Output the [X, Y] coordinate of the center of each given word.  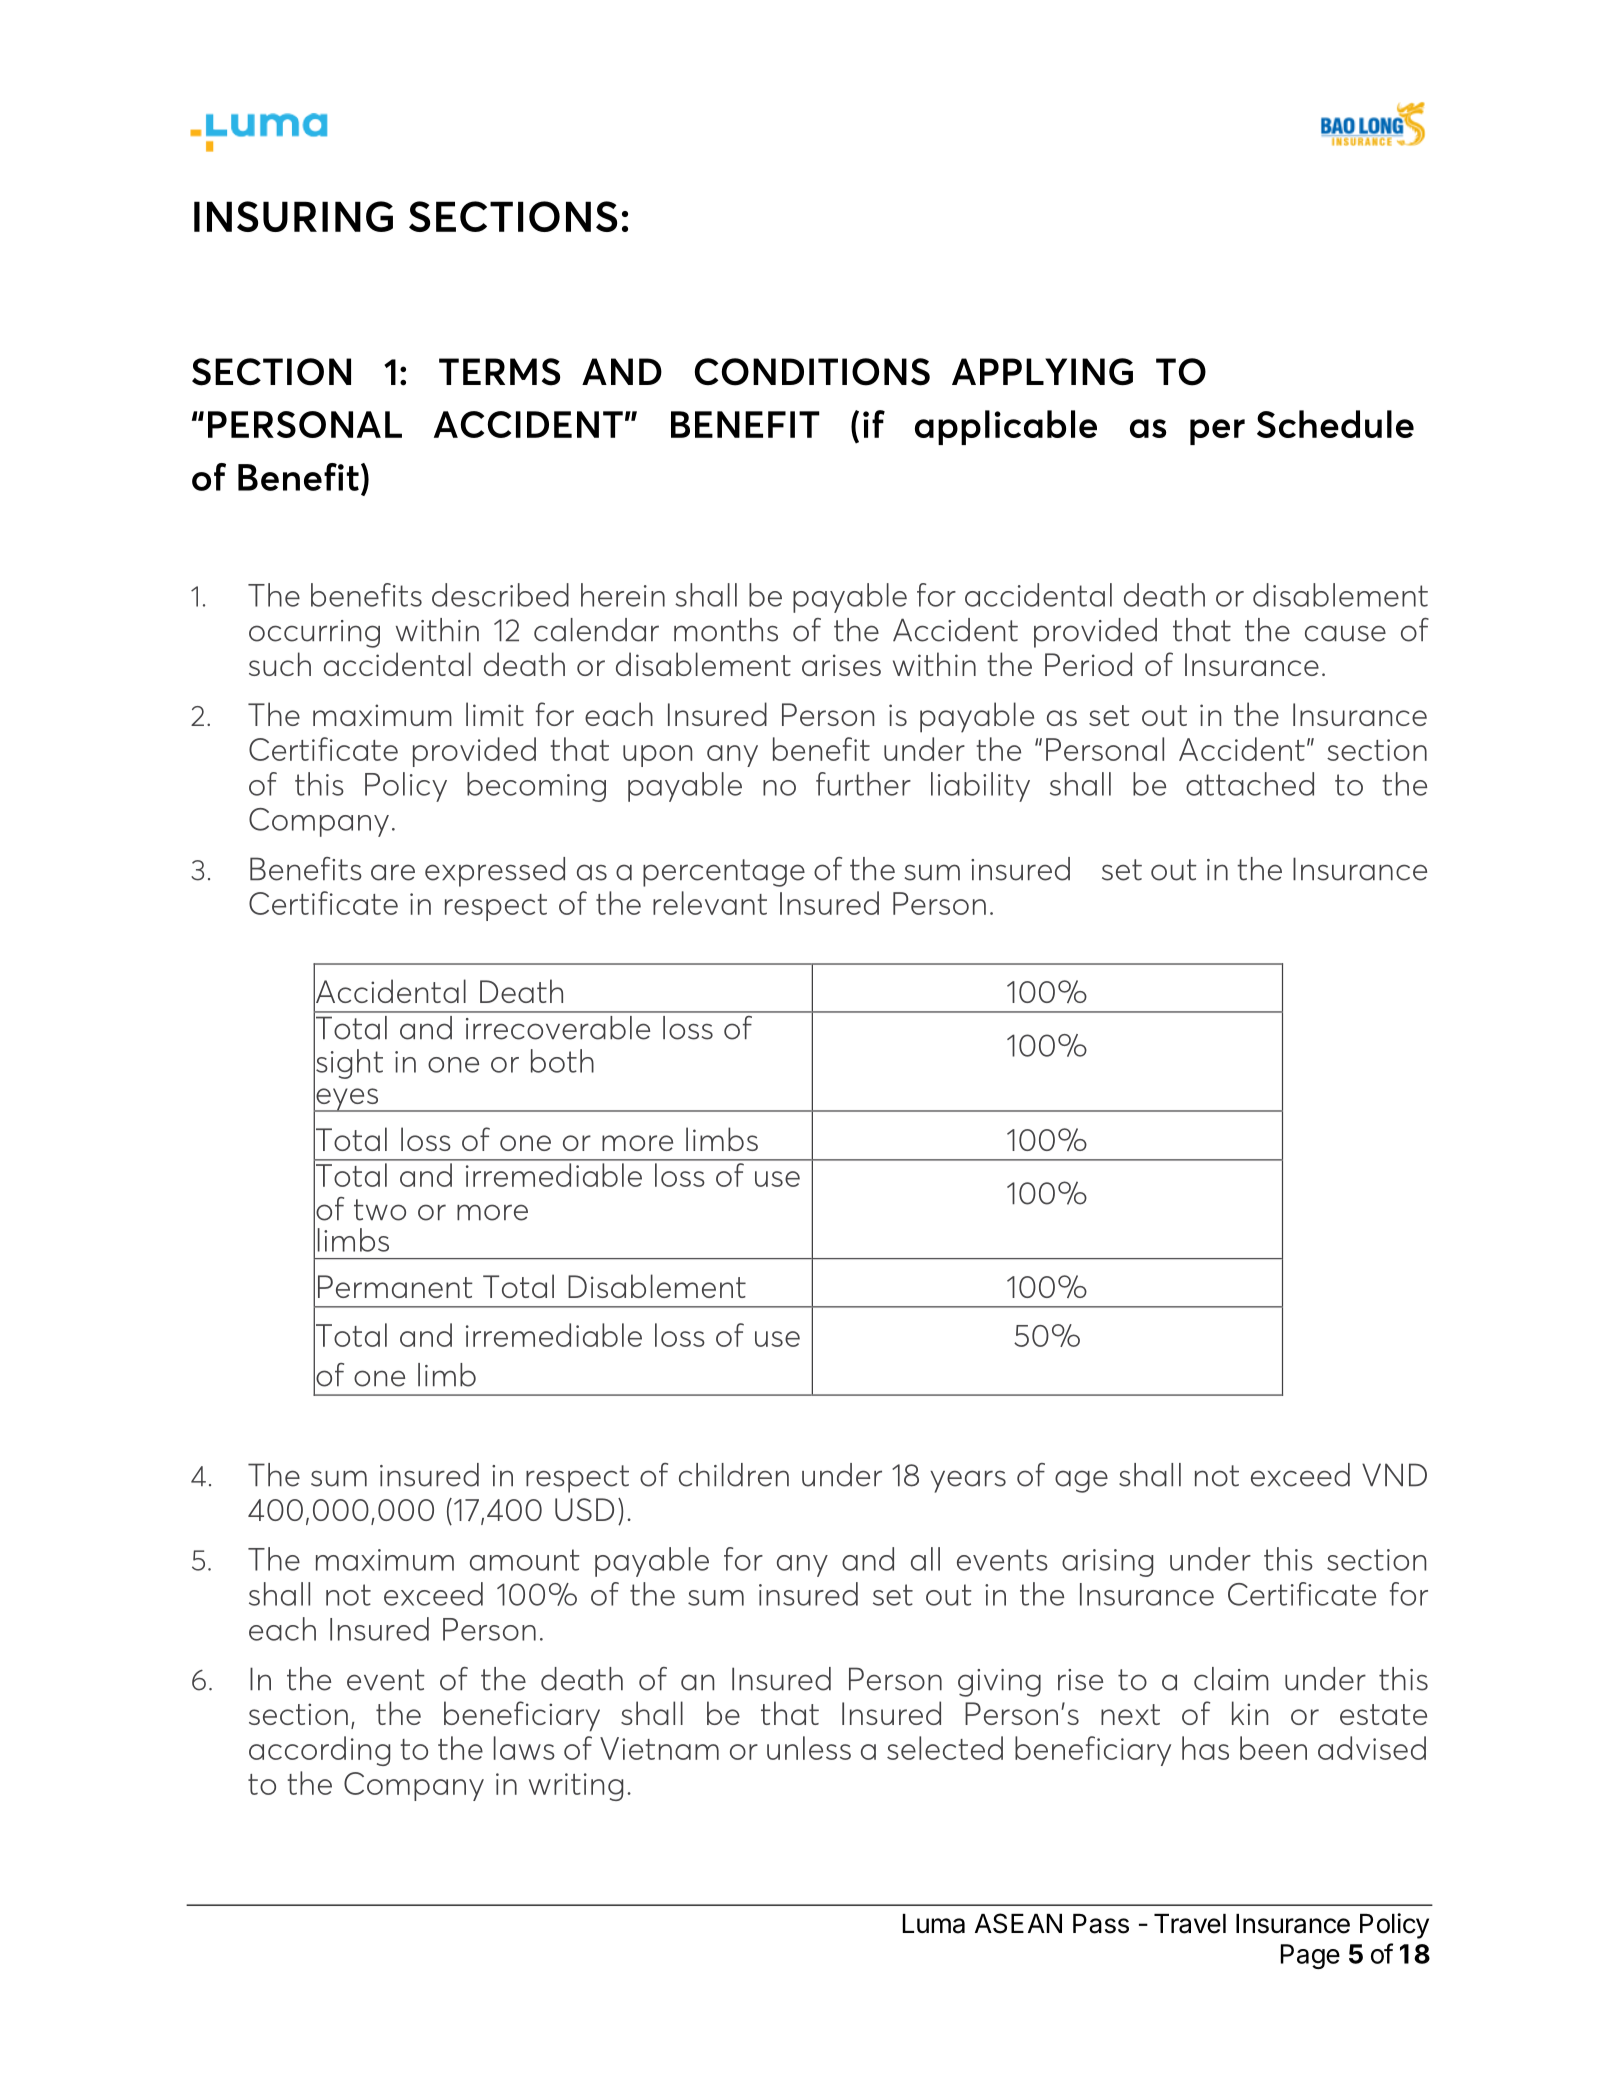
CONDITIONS [812, 372]
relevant [710, 903]
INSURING [293, 216]
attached [1250, 784]
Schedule [1335, 424]
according [319, 1751]
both [562, 1061]
